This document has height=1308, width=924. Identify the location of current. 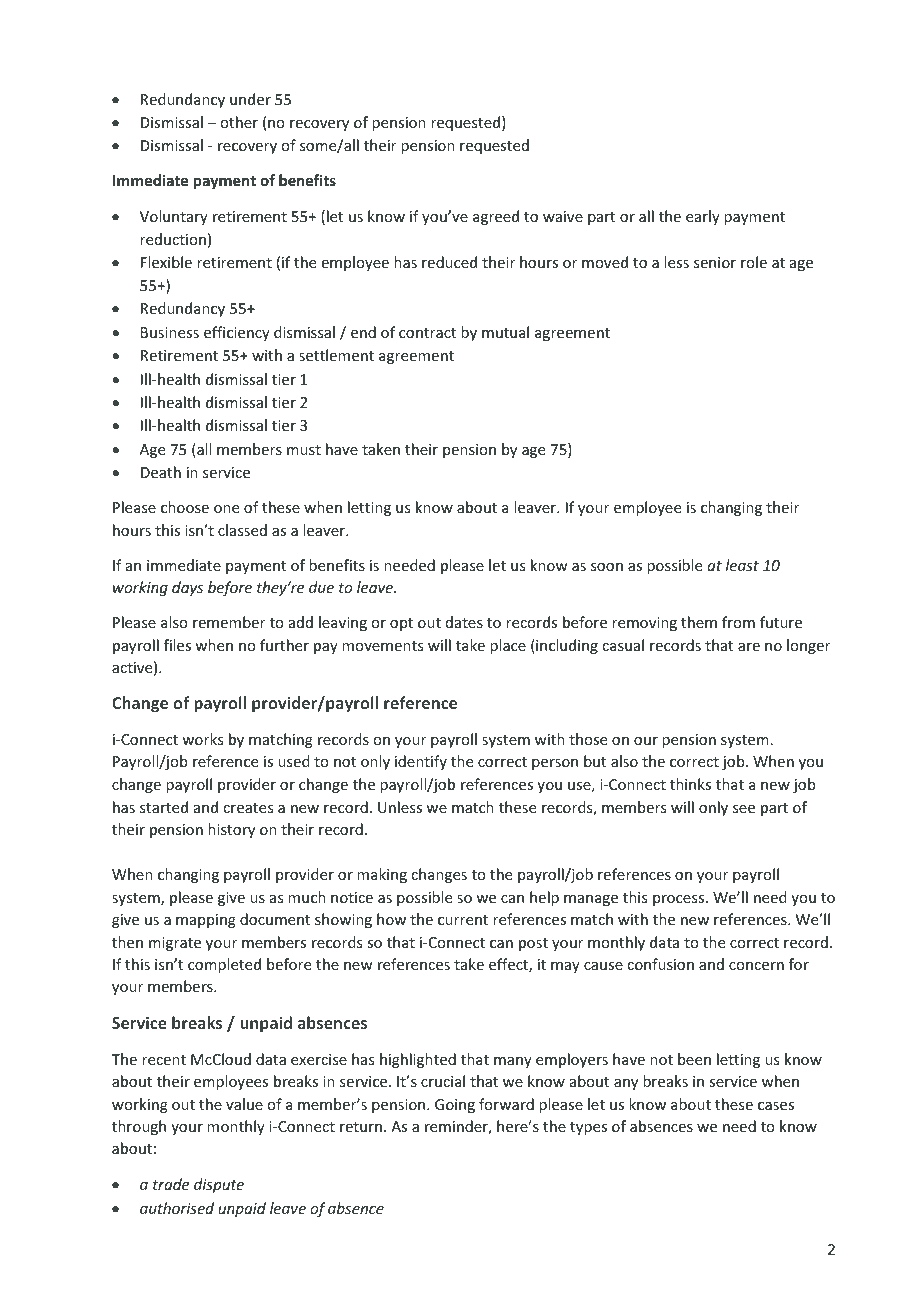
(463, 920).
